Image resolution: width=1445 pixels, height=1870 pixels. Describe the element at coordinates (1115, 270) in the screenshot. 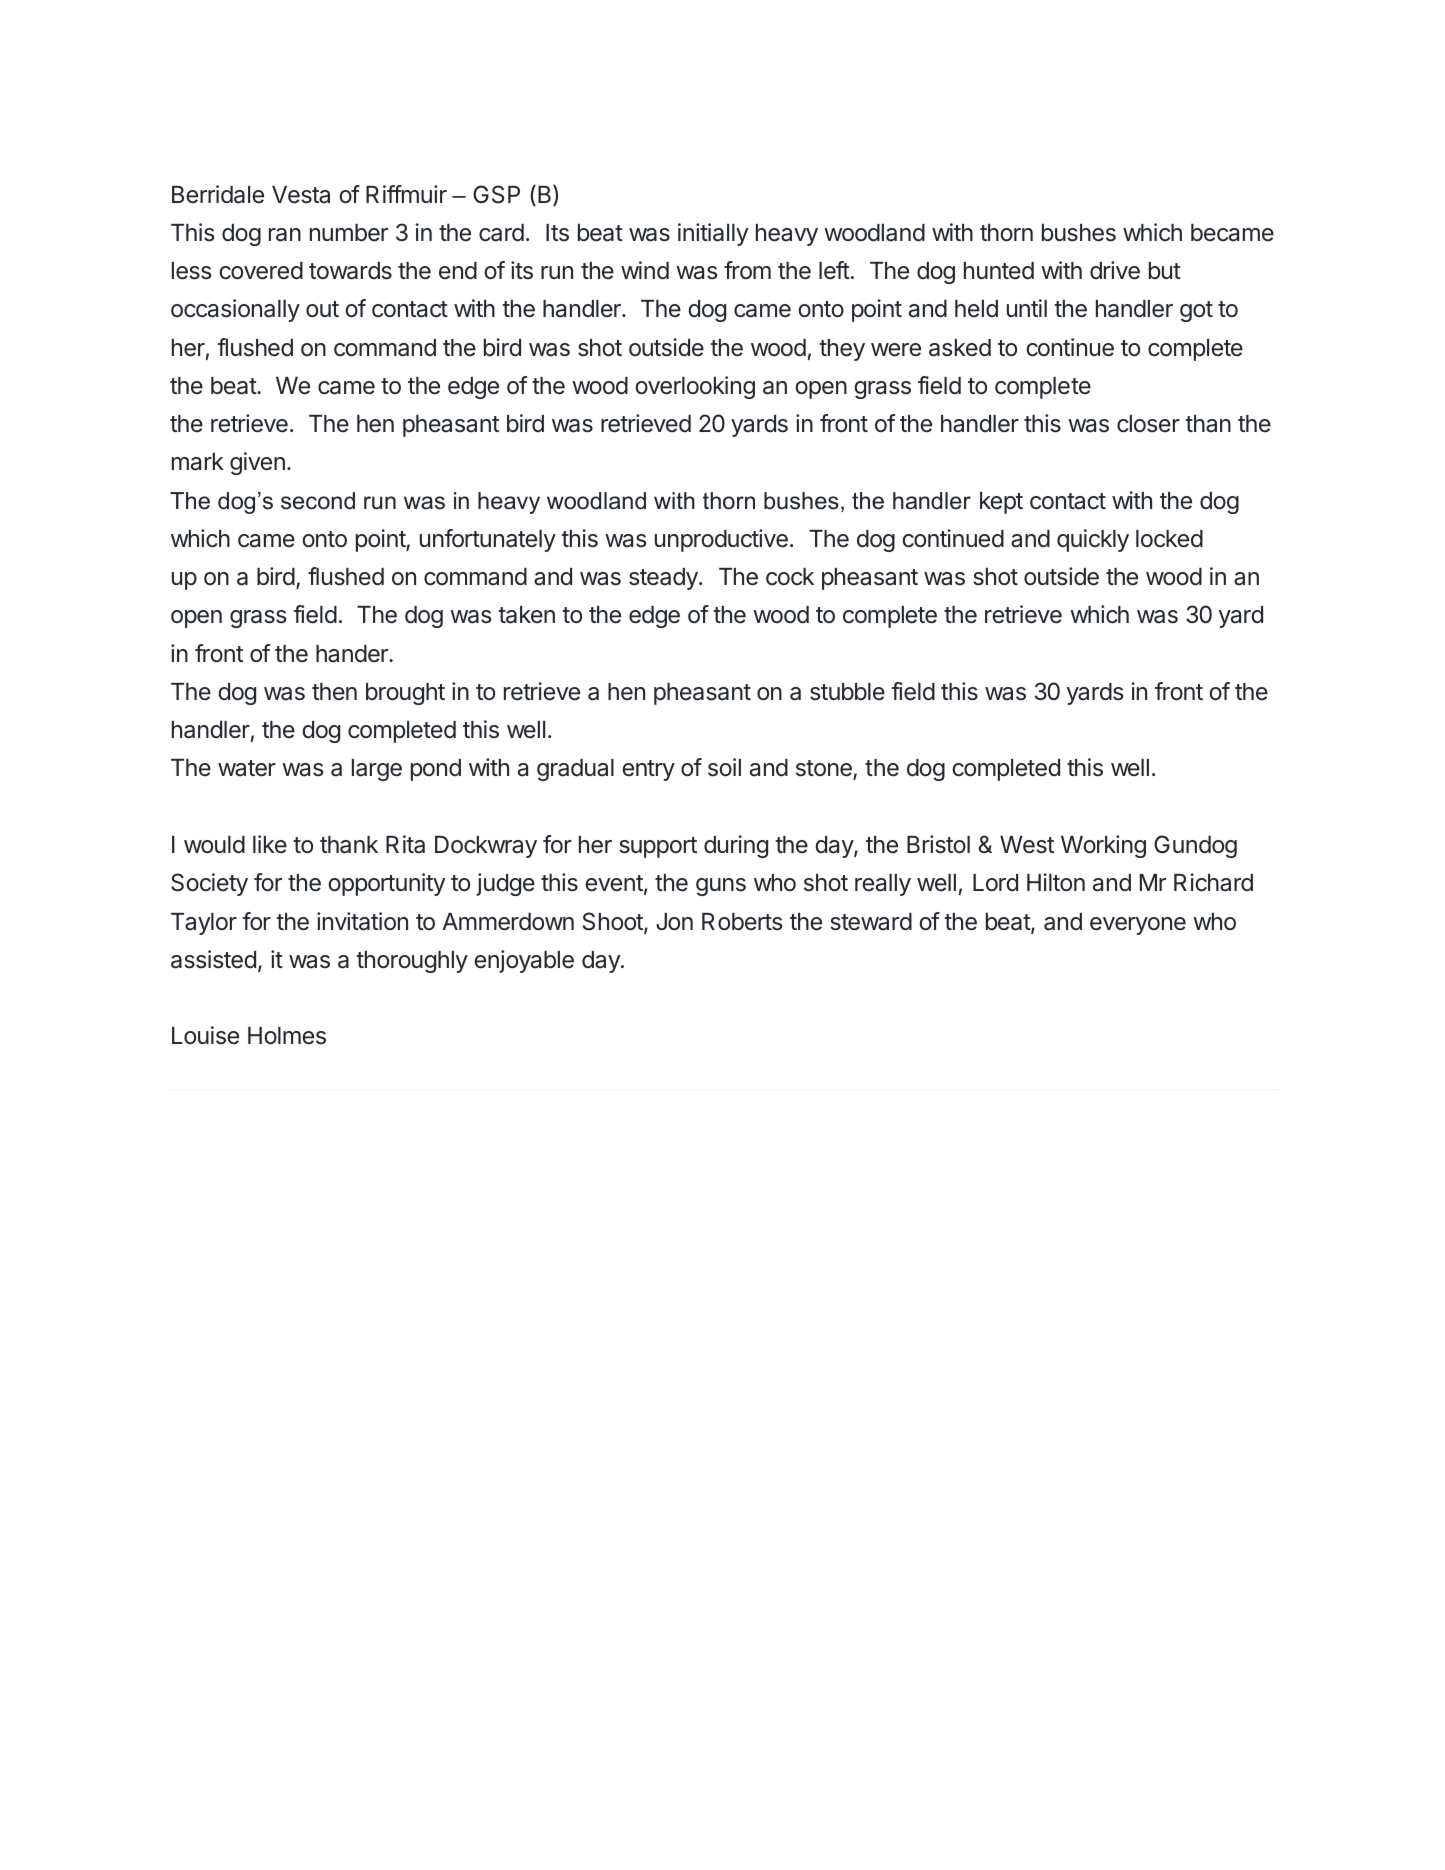

I see `drive` at that location.
